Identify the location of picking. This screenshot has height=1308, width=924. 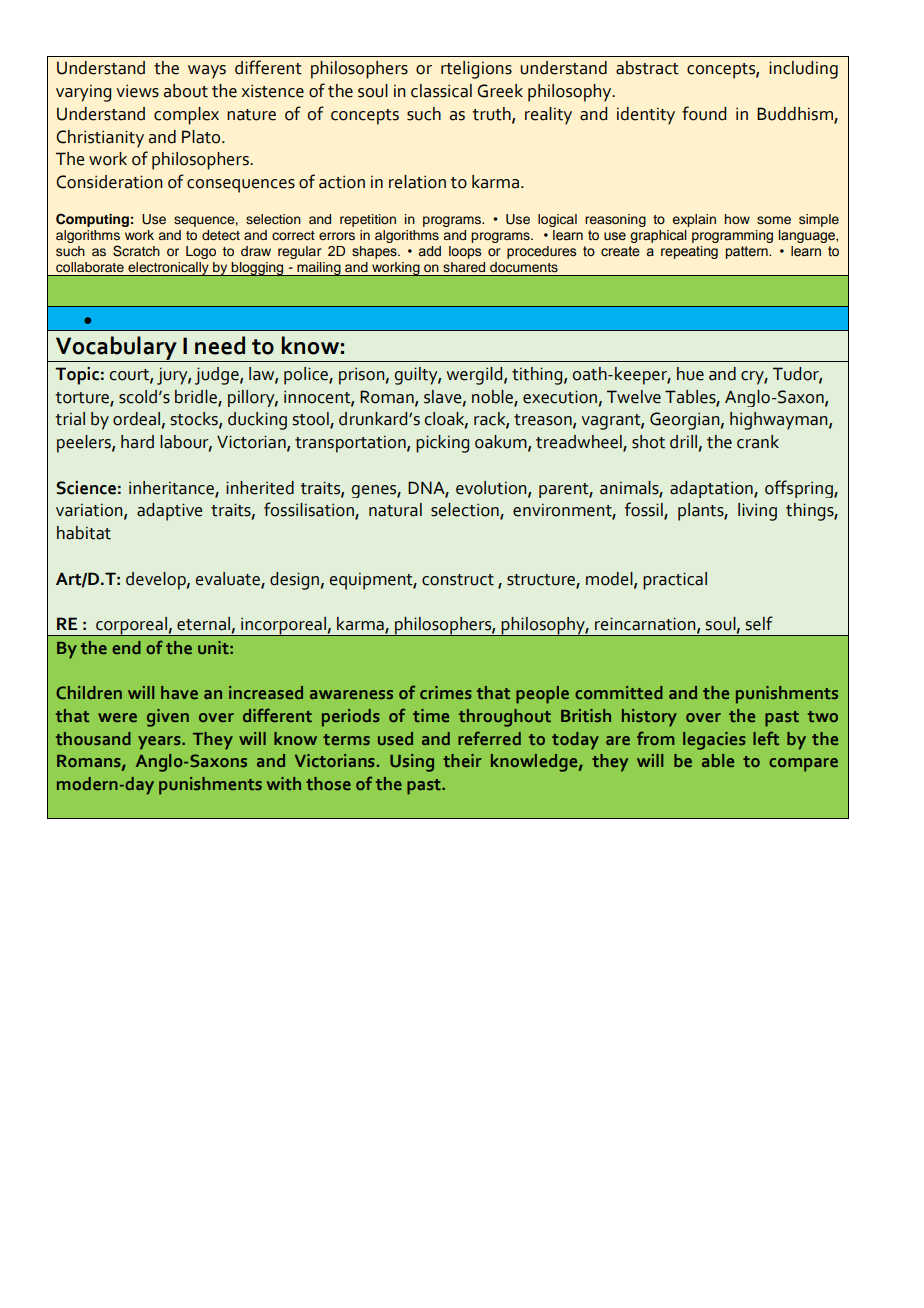
(442, 444).
